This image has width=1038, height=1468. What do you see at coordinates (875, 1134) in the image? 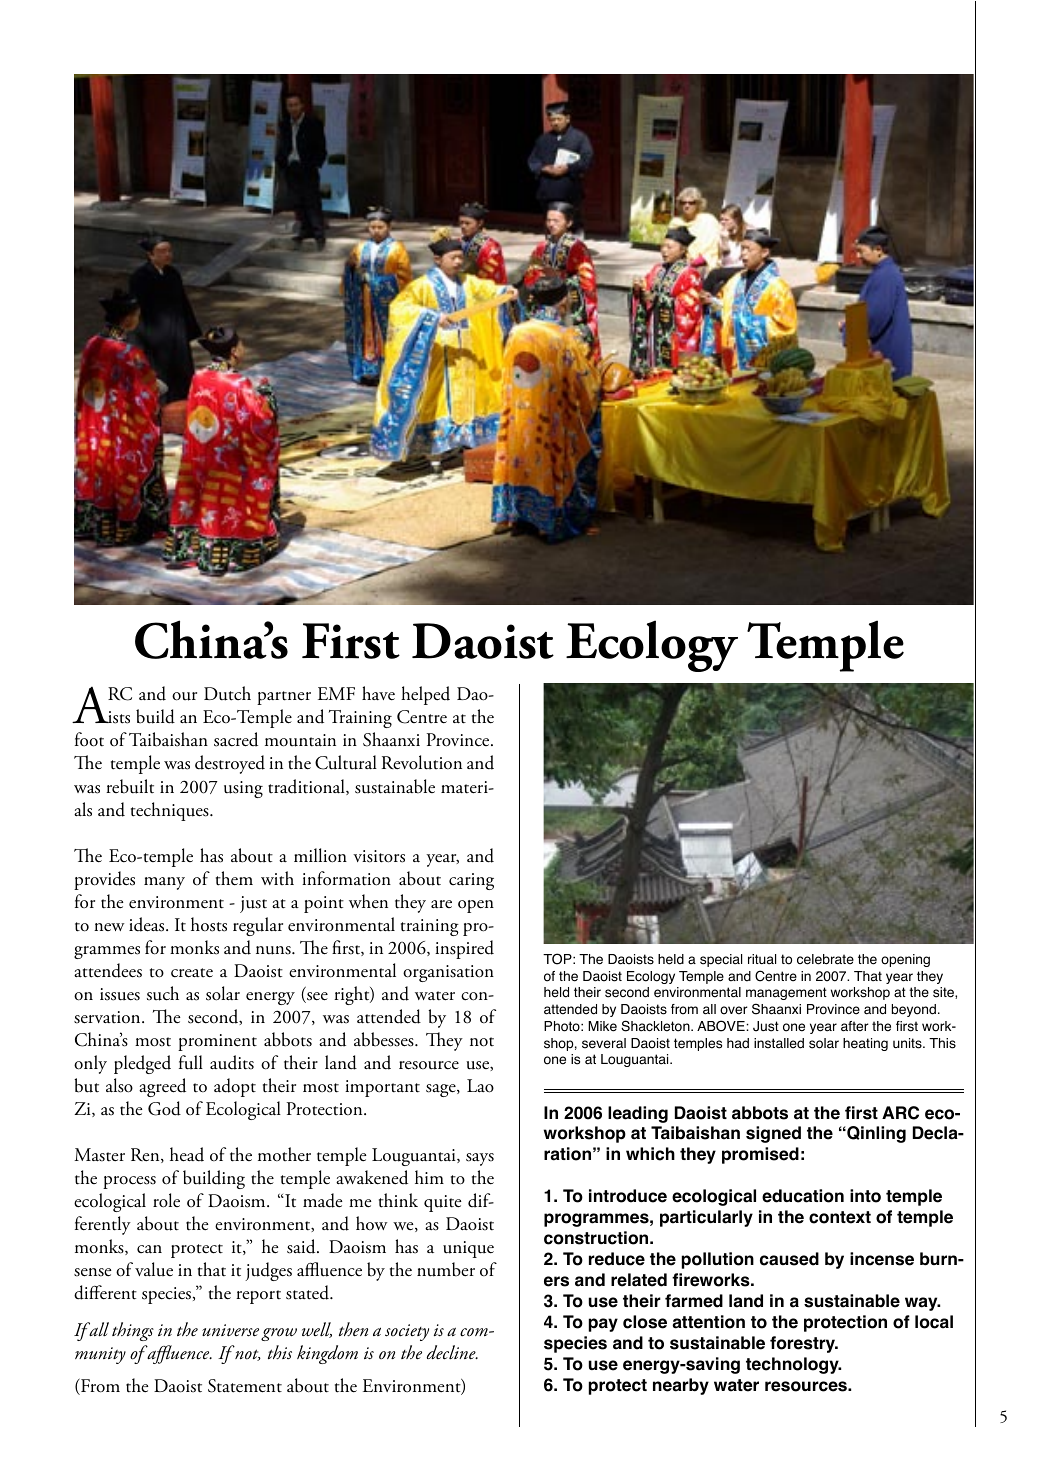
I see `Qinling` at bounding box center [875, 1134].
